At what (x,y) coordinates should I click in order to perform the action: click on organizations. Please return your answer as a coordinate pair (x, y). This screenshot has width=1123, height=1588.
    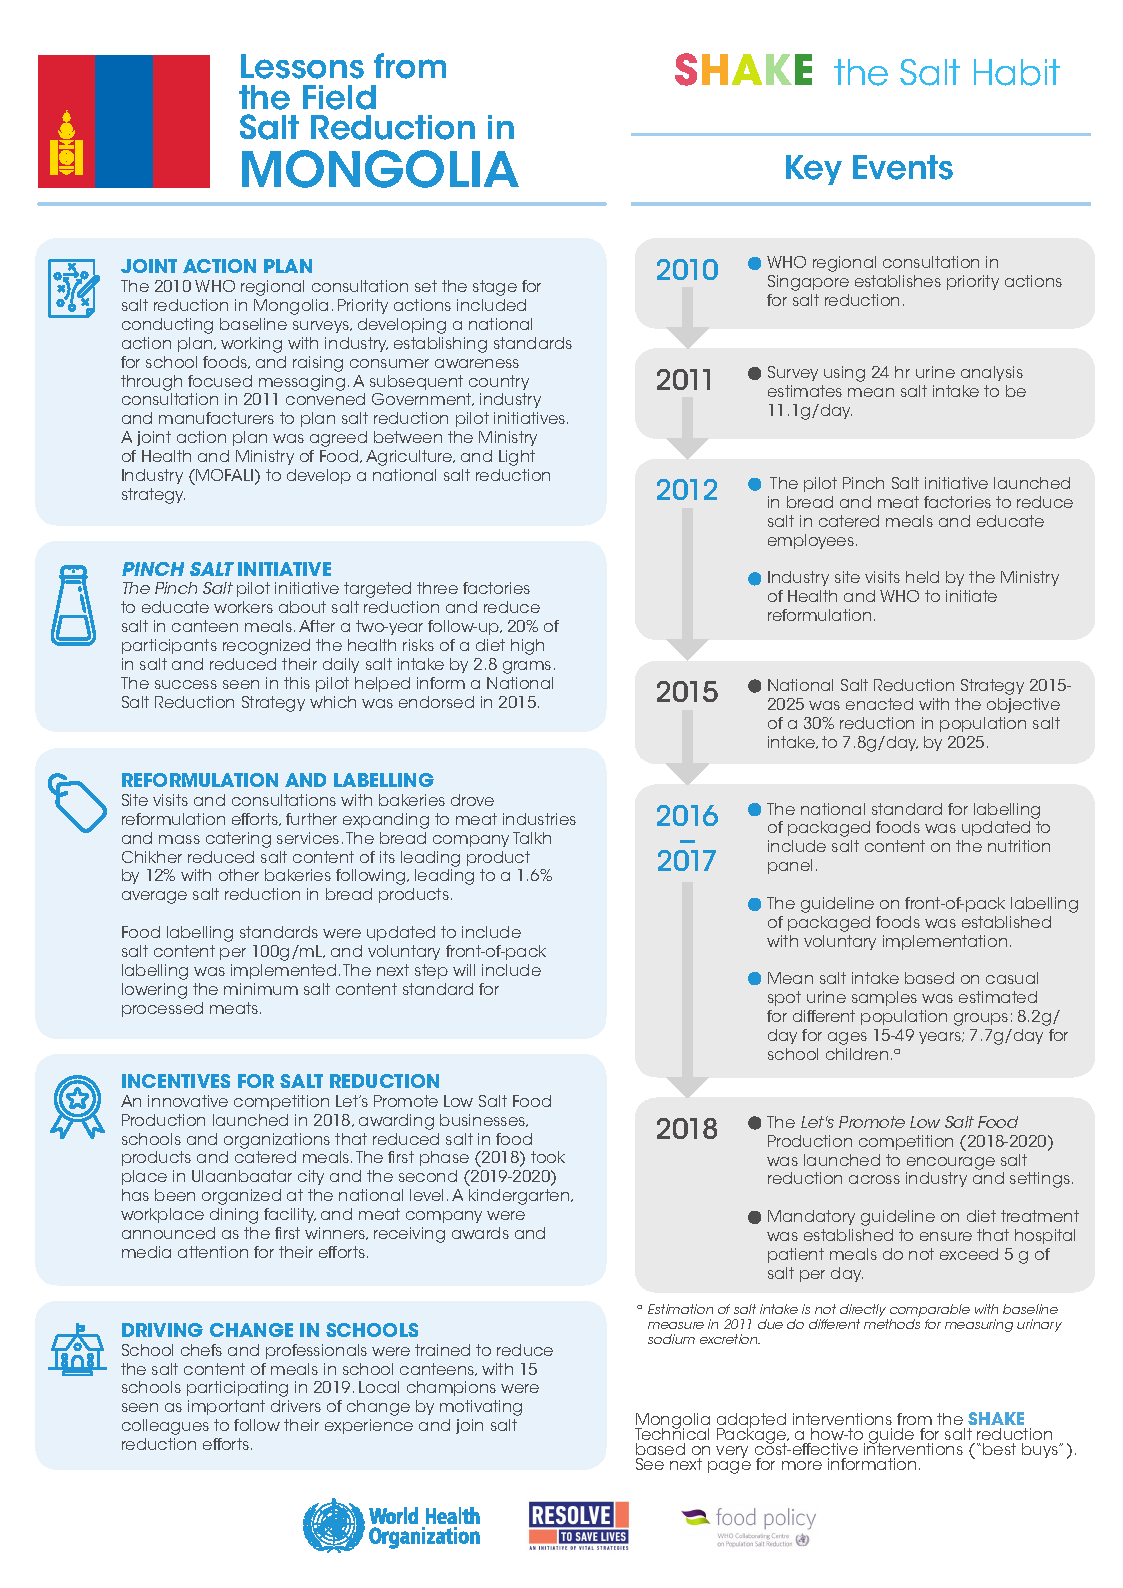
    Looking at the image, I should click on (277, 1141).
